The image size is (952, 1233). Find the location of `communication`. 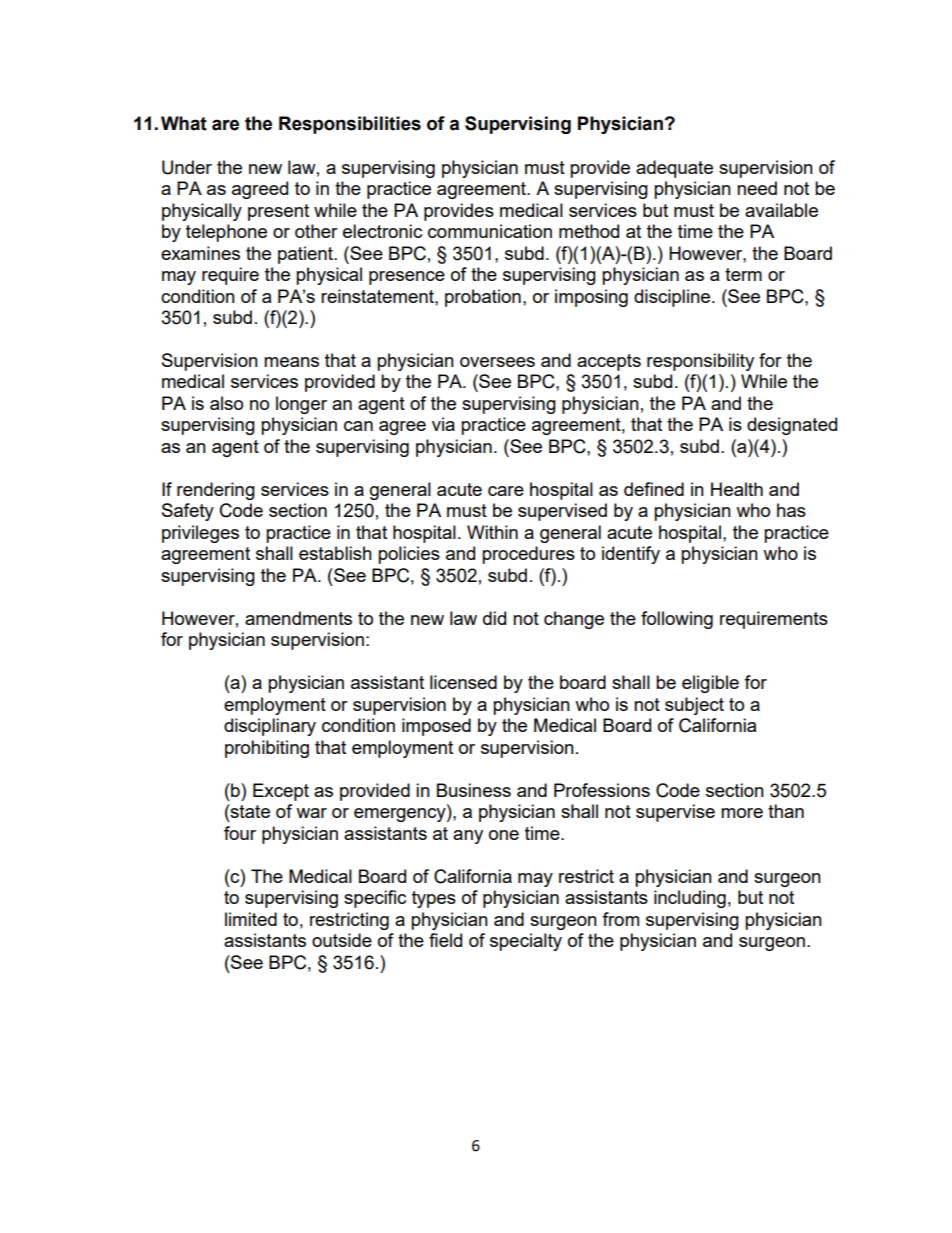

communication is located at coordinates (490, 231).
